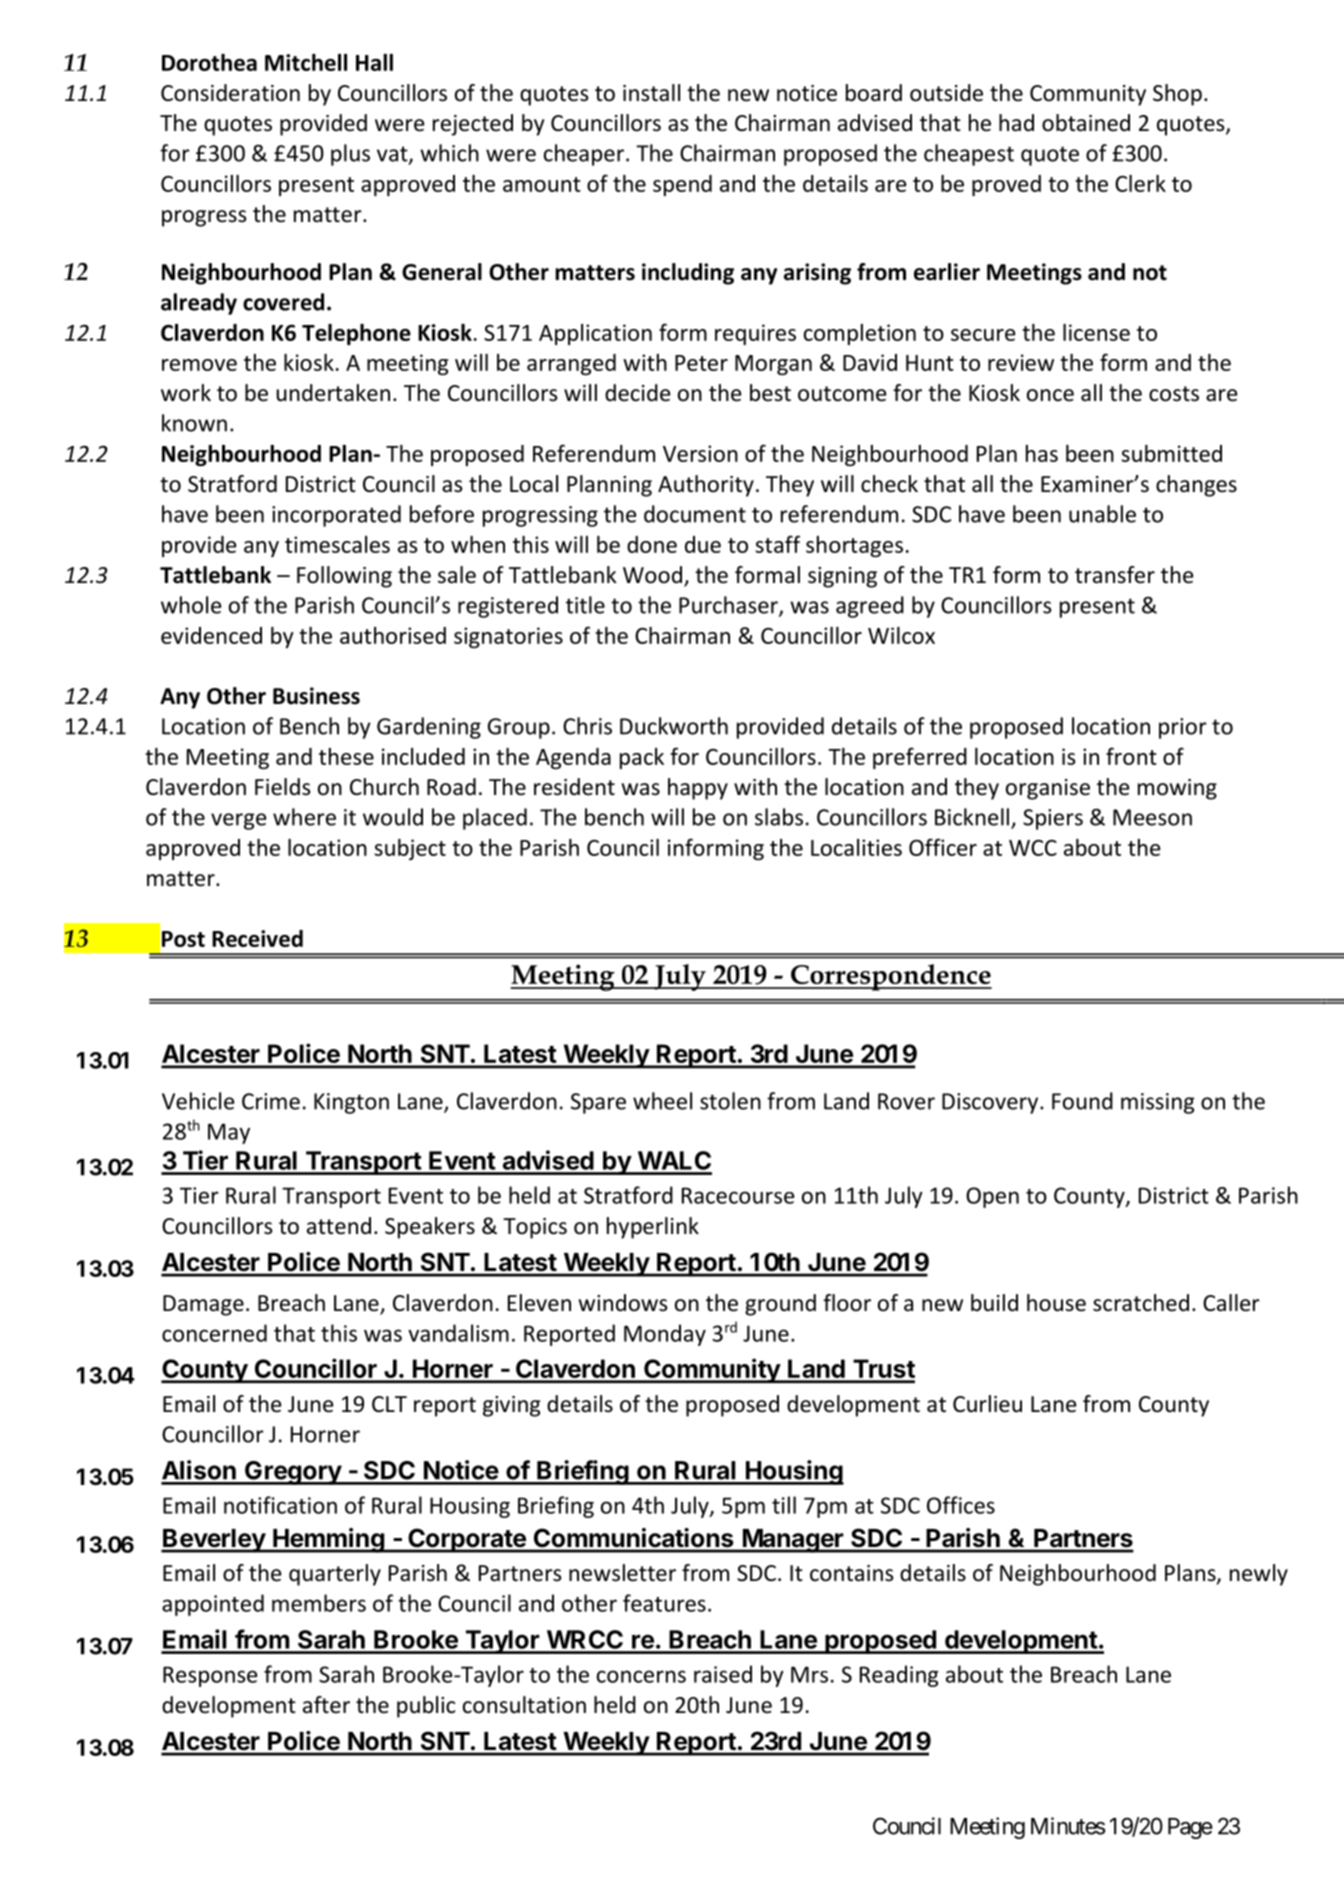 This page has width=1344, height=1899. Describe the element at coordinates (1177, 789) in the page. I see `mowing` at that location.
